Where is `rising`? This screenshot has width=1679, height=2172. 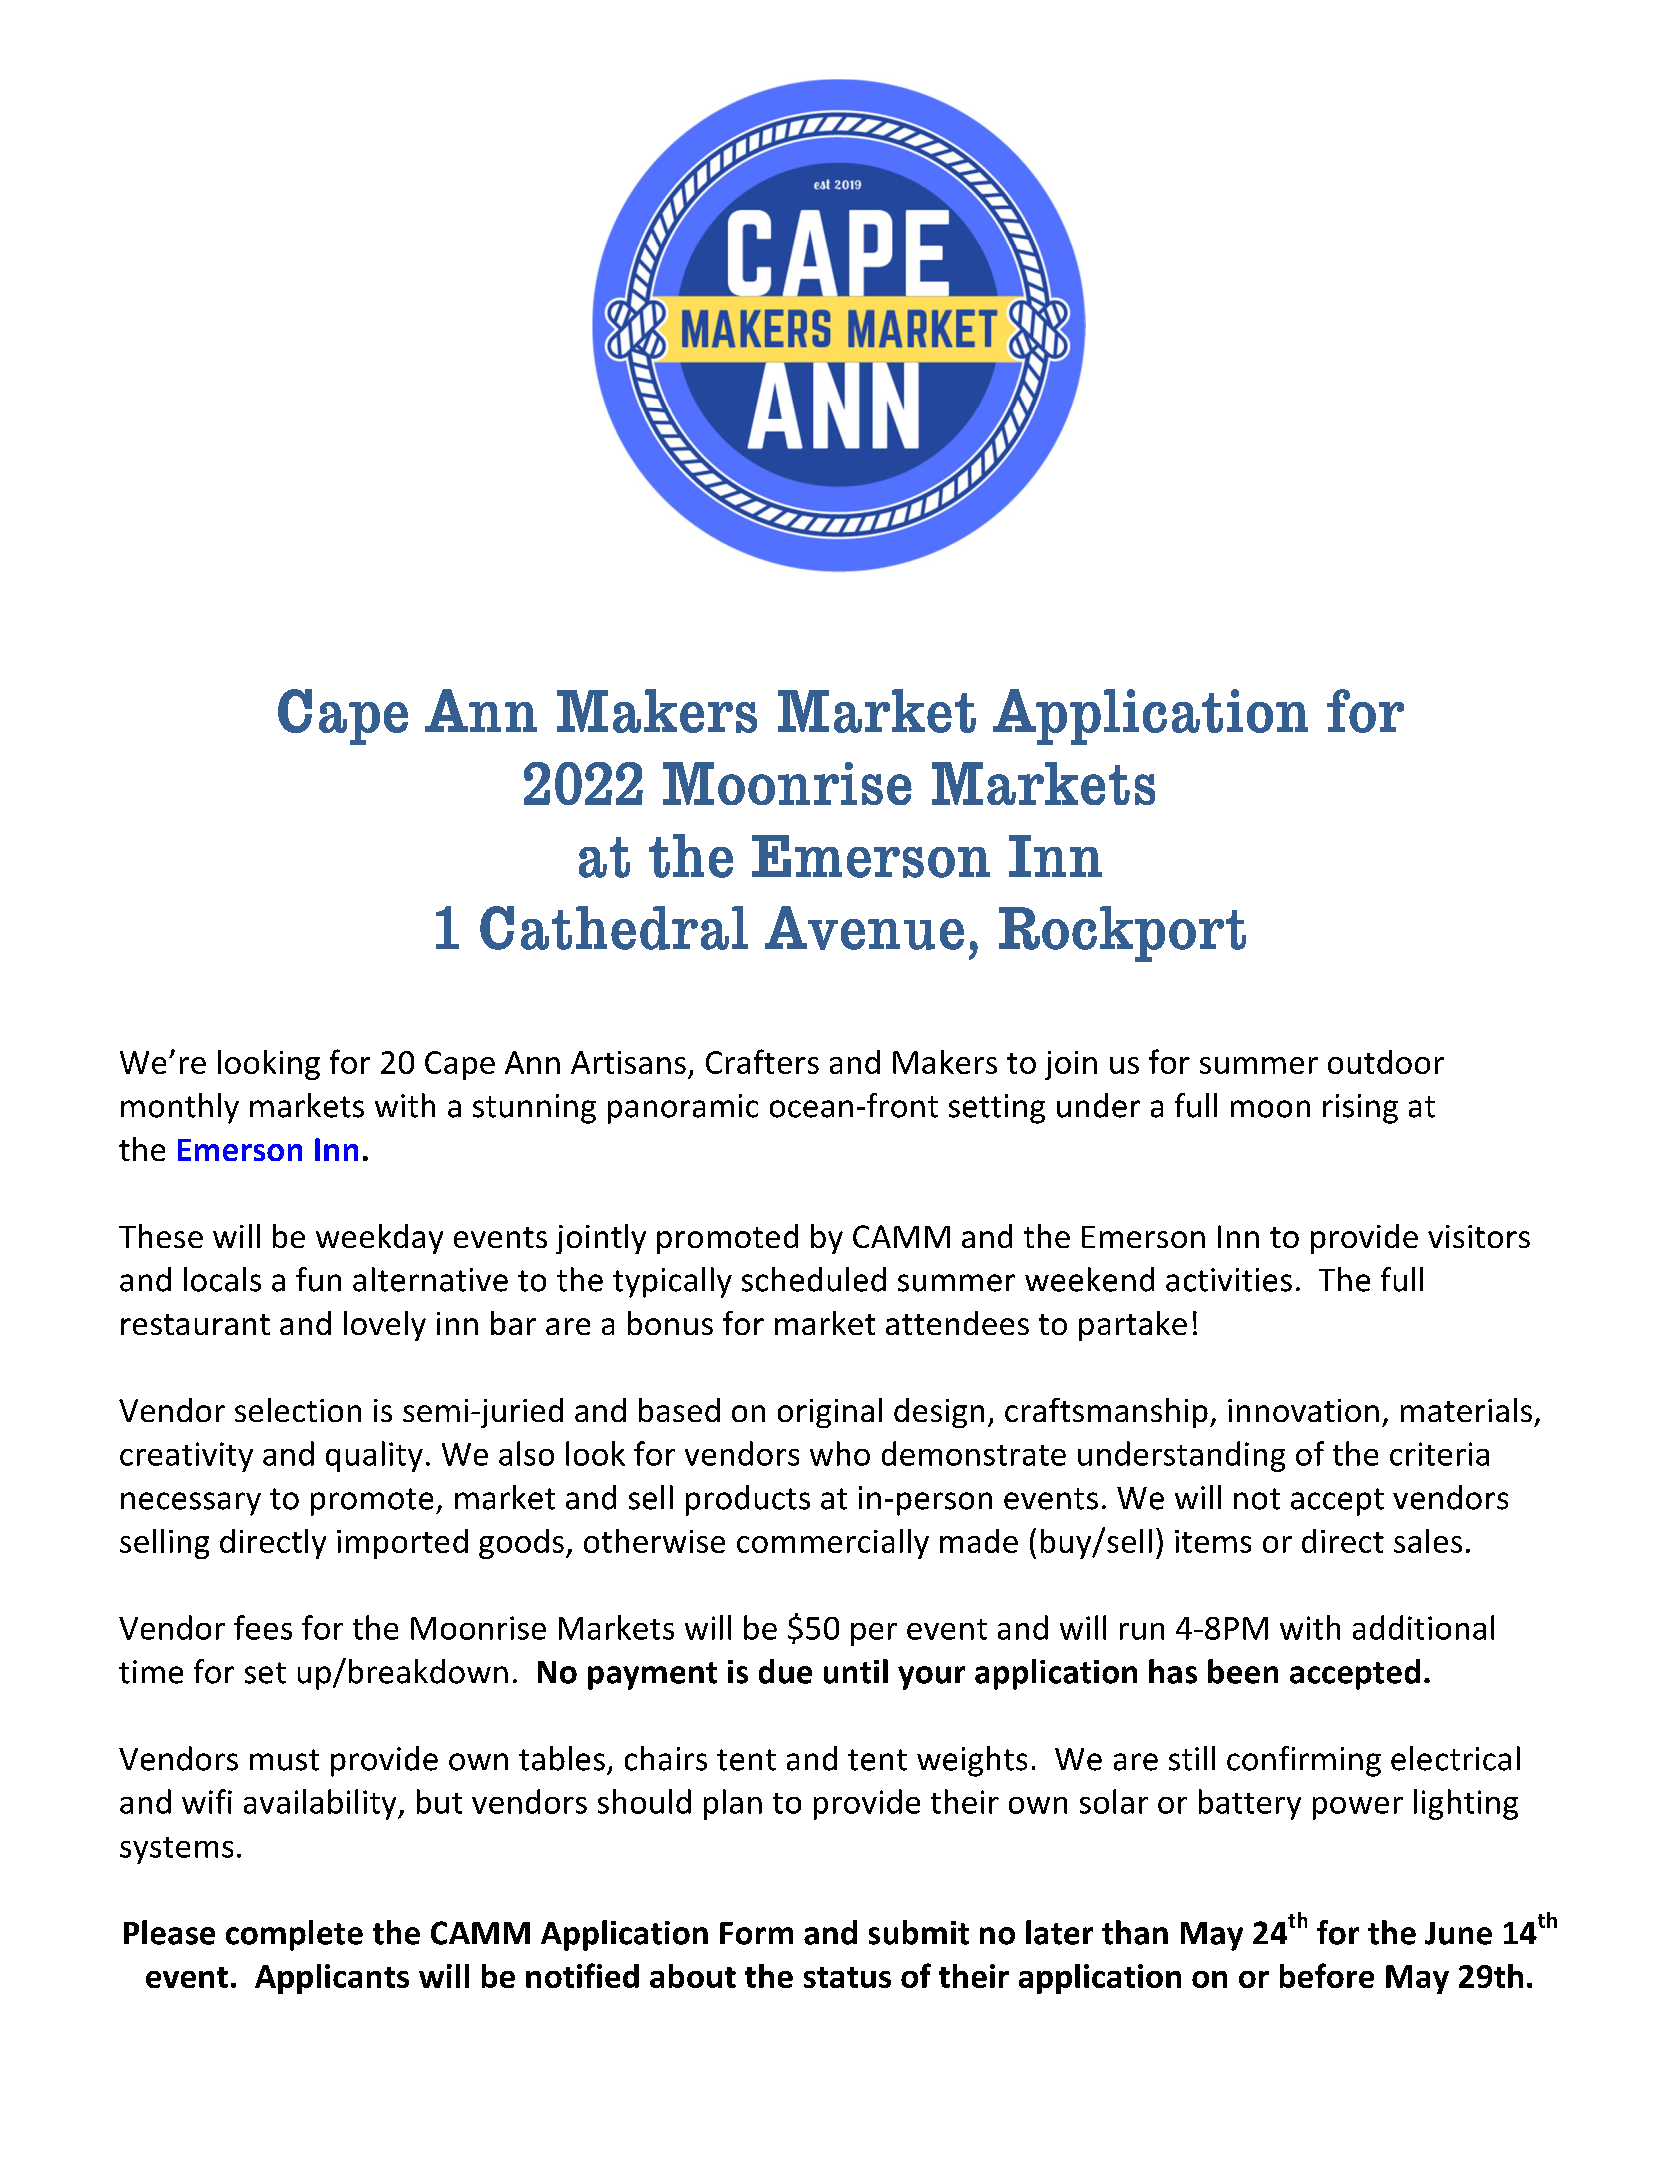
rising is located at coordinates (1360, 1109).
